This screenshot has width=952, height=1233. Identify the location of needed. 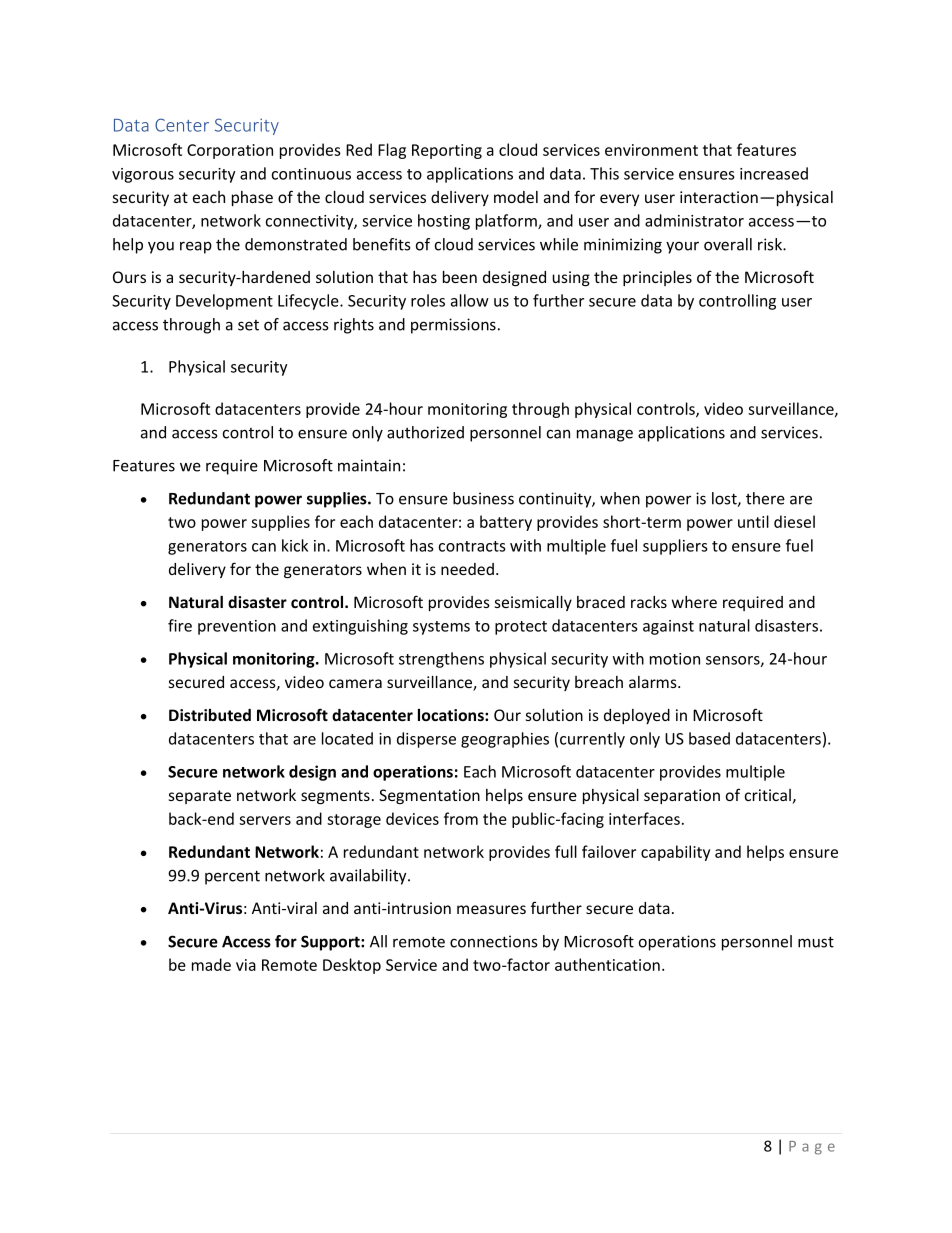
(467, 569).
